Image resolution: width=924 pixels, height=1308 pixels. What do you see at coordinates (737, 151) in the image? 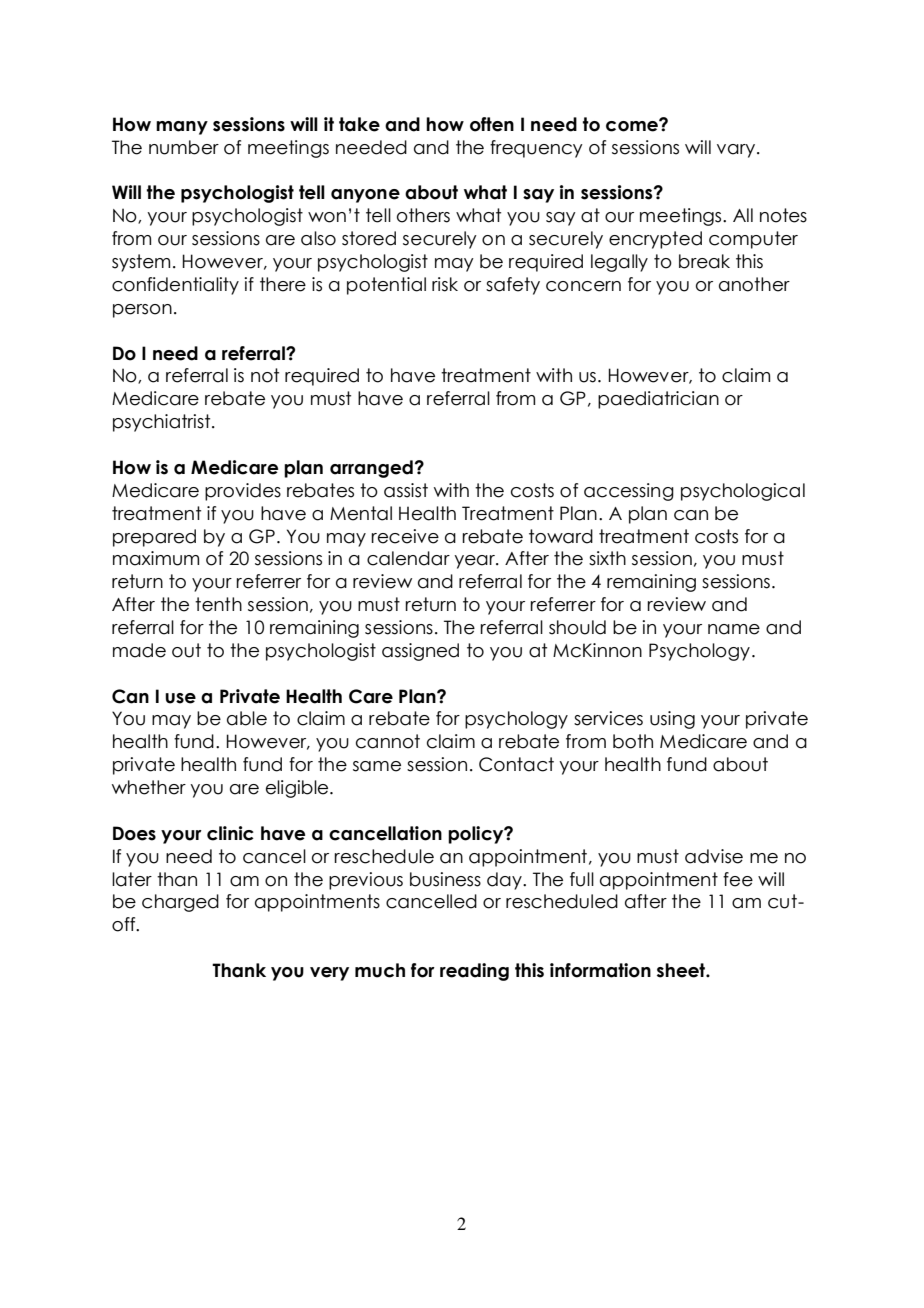
I see `vary` at bounding box center [737, 151].
